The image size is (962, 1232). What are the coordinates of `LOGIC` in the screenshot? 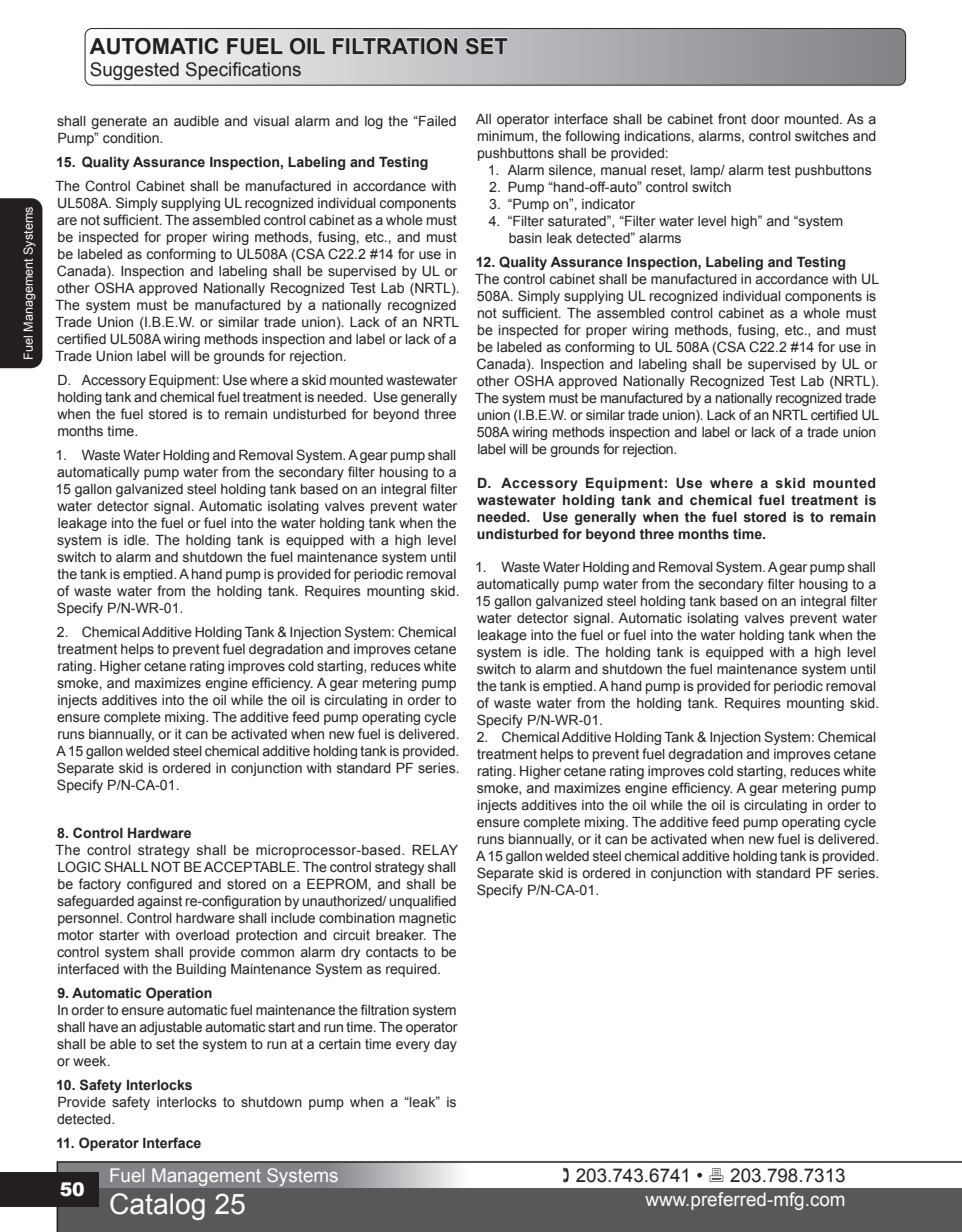 It's located at (79, 867).
